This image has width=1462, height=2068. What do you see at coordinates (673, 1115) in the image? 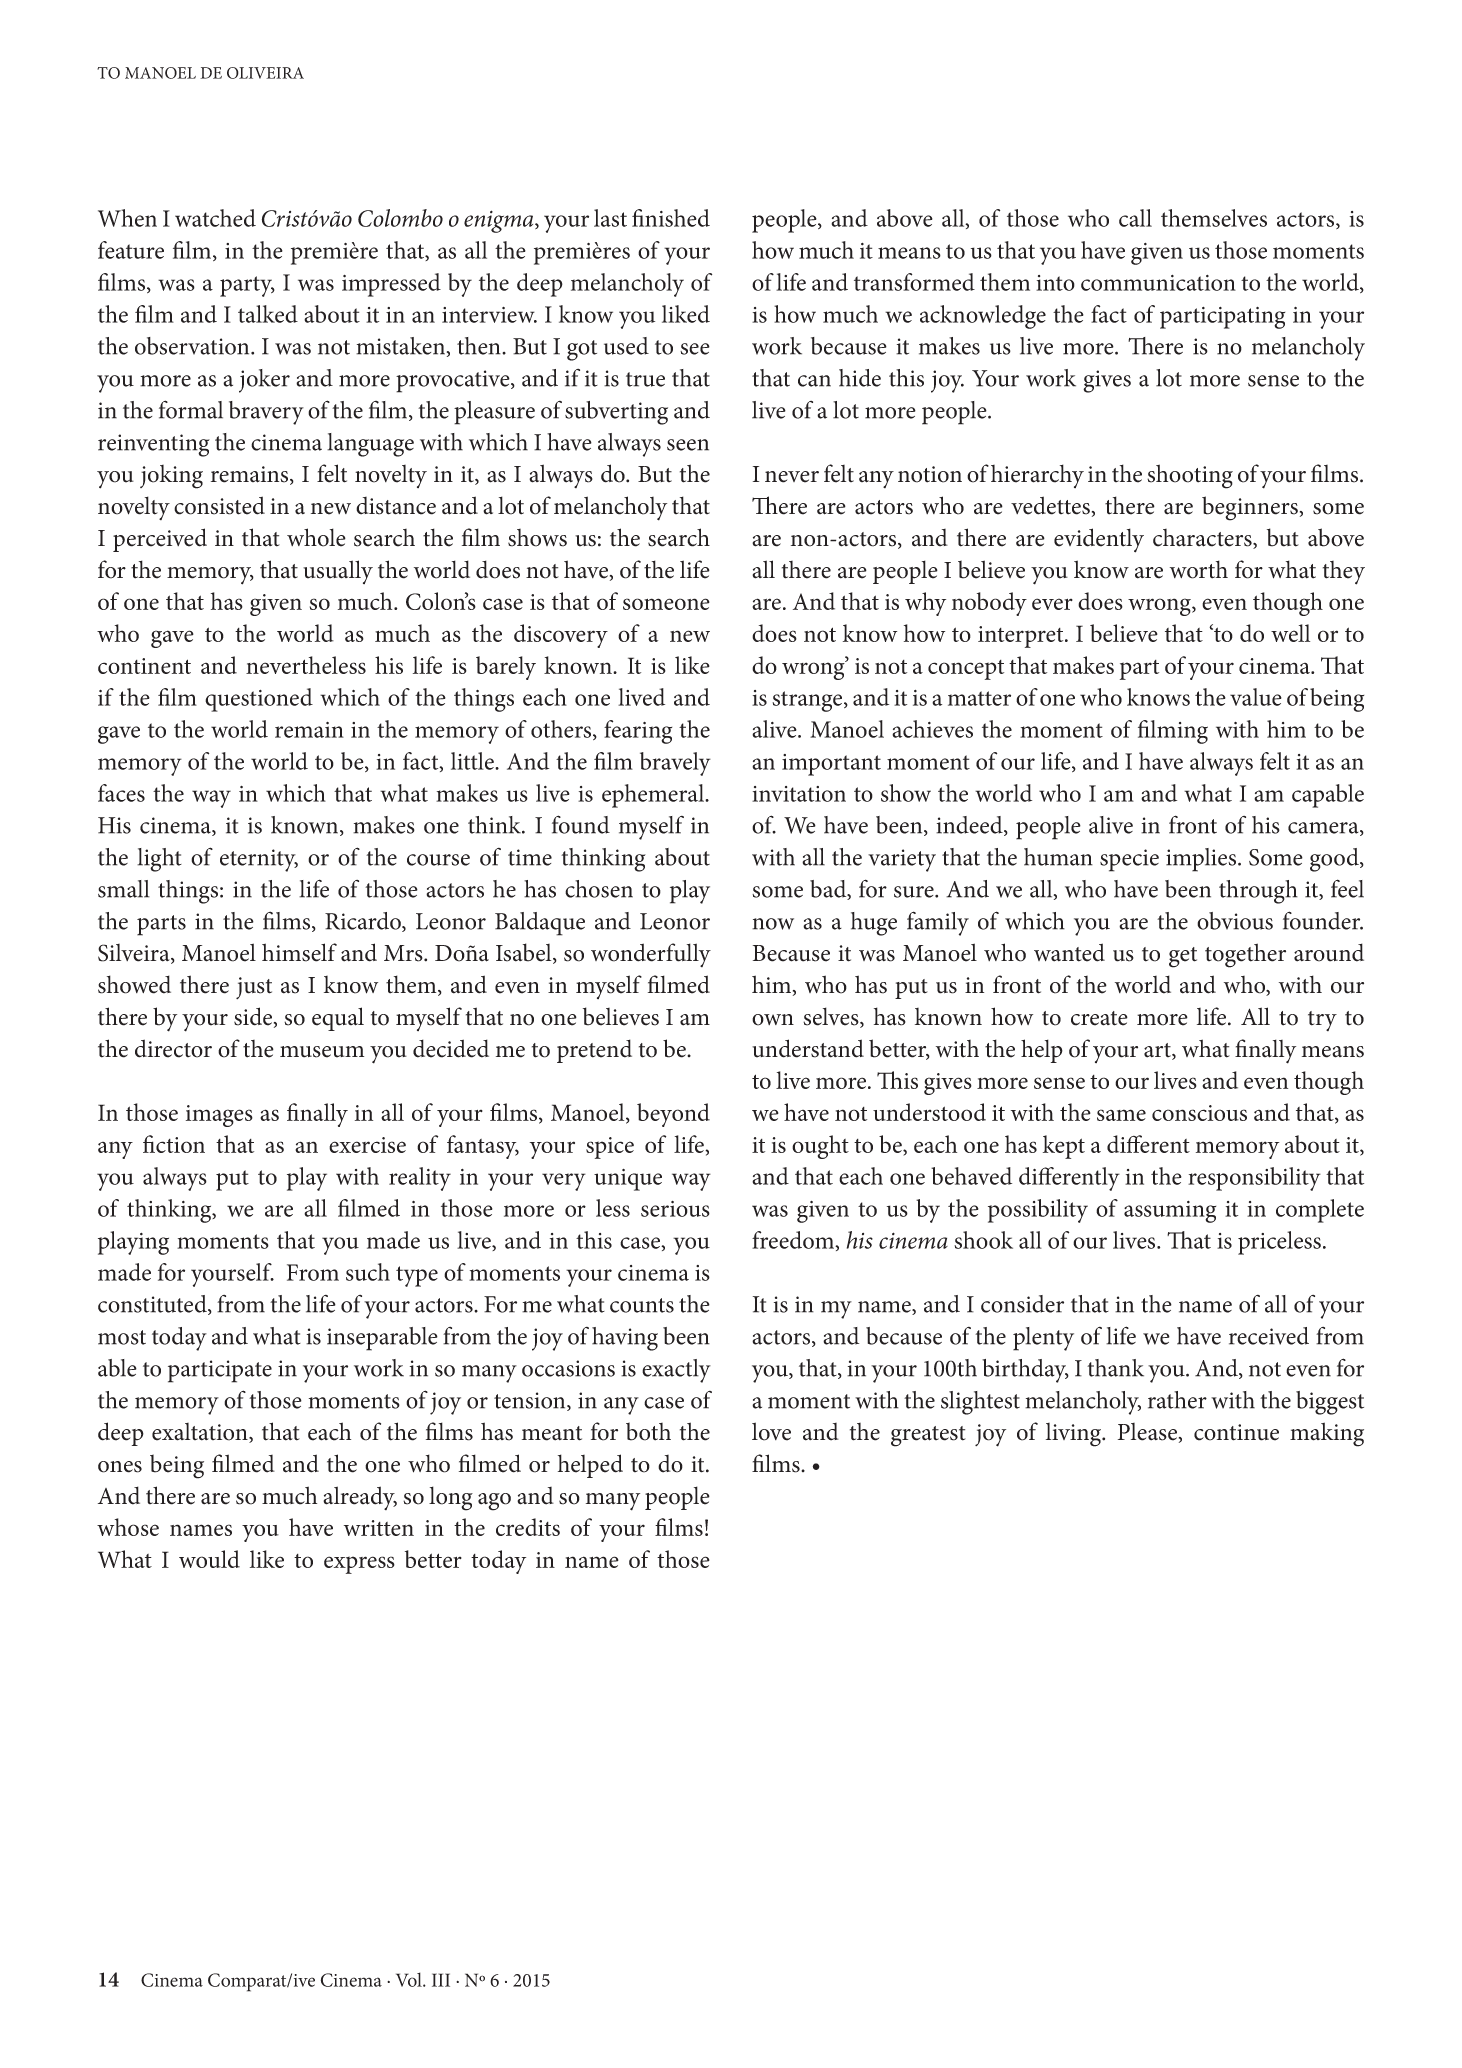
I see `beyond` at bounding box center [673, 1115].
